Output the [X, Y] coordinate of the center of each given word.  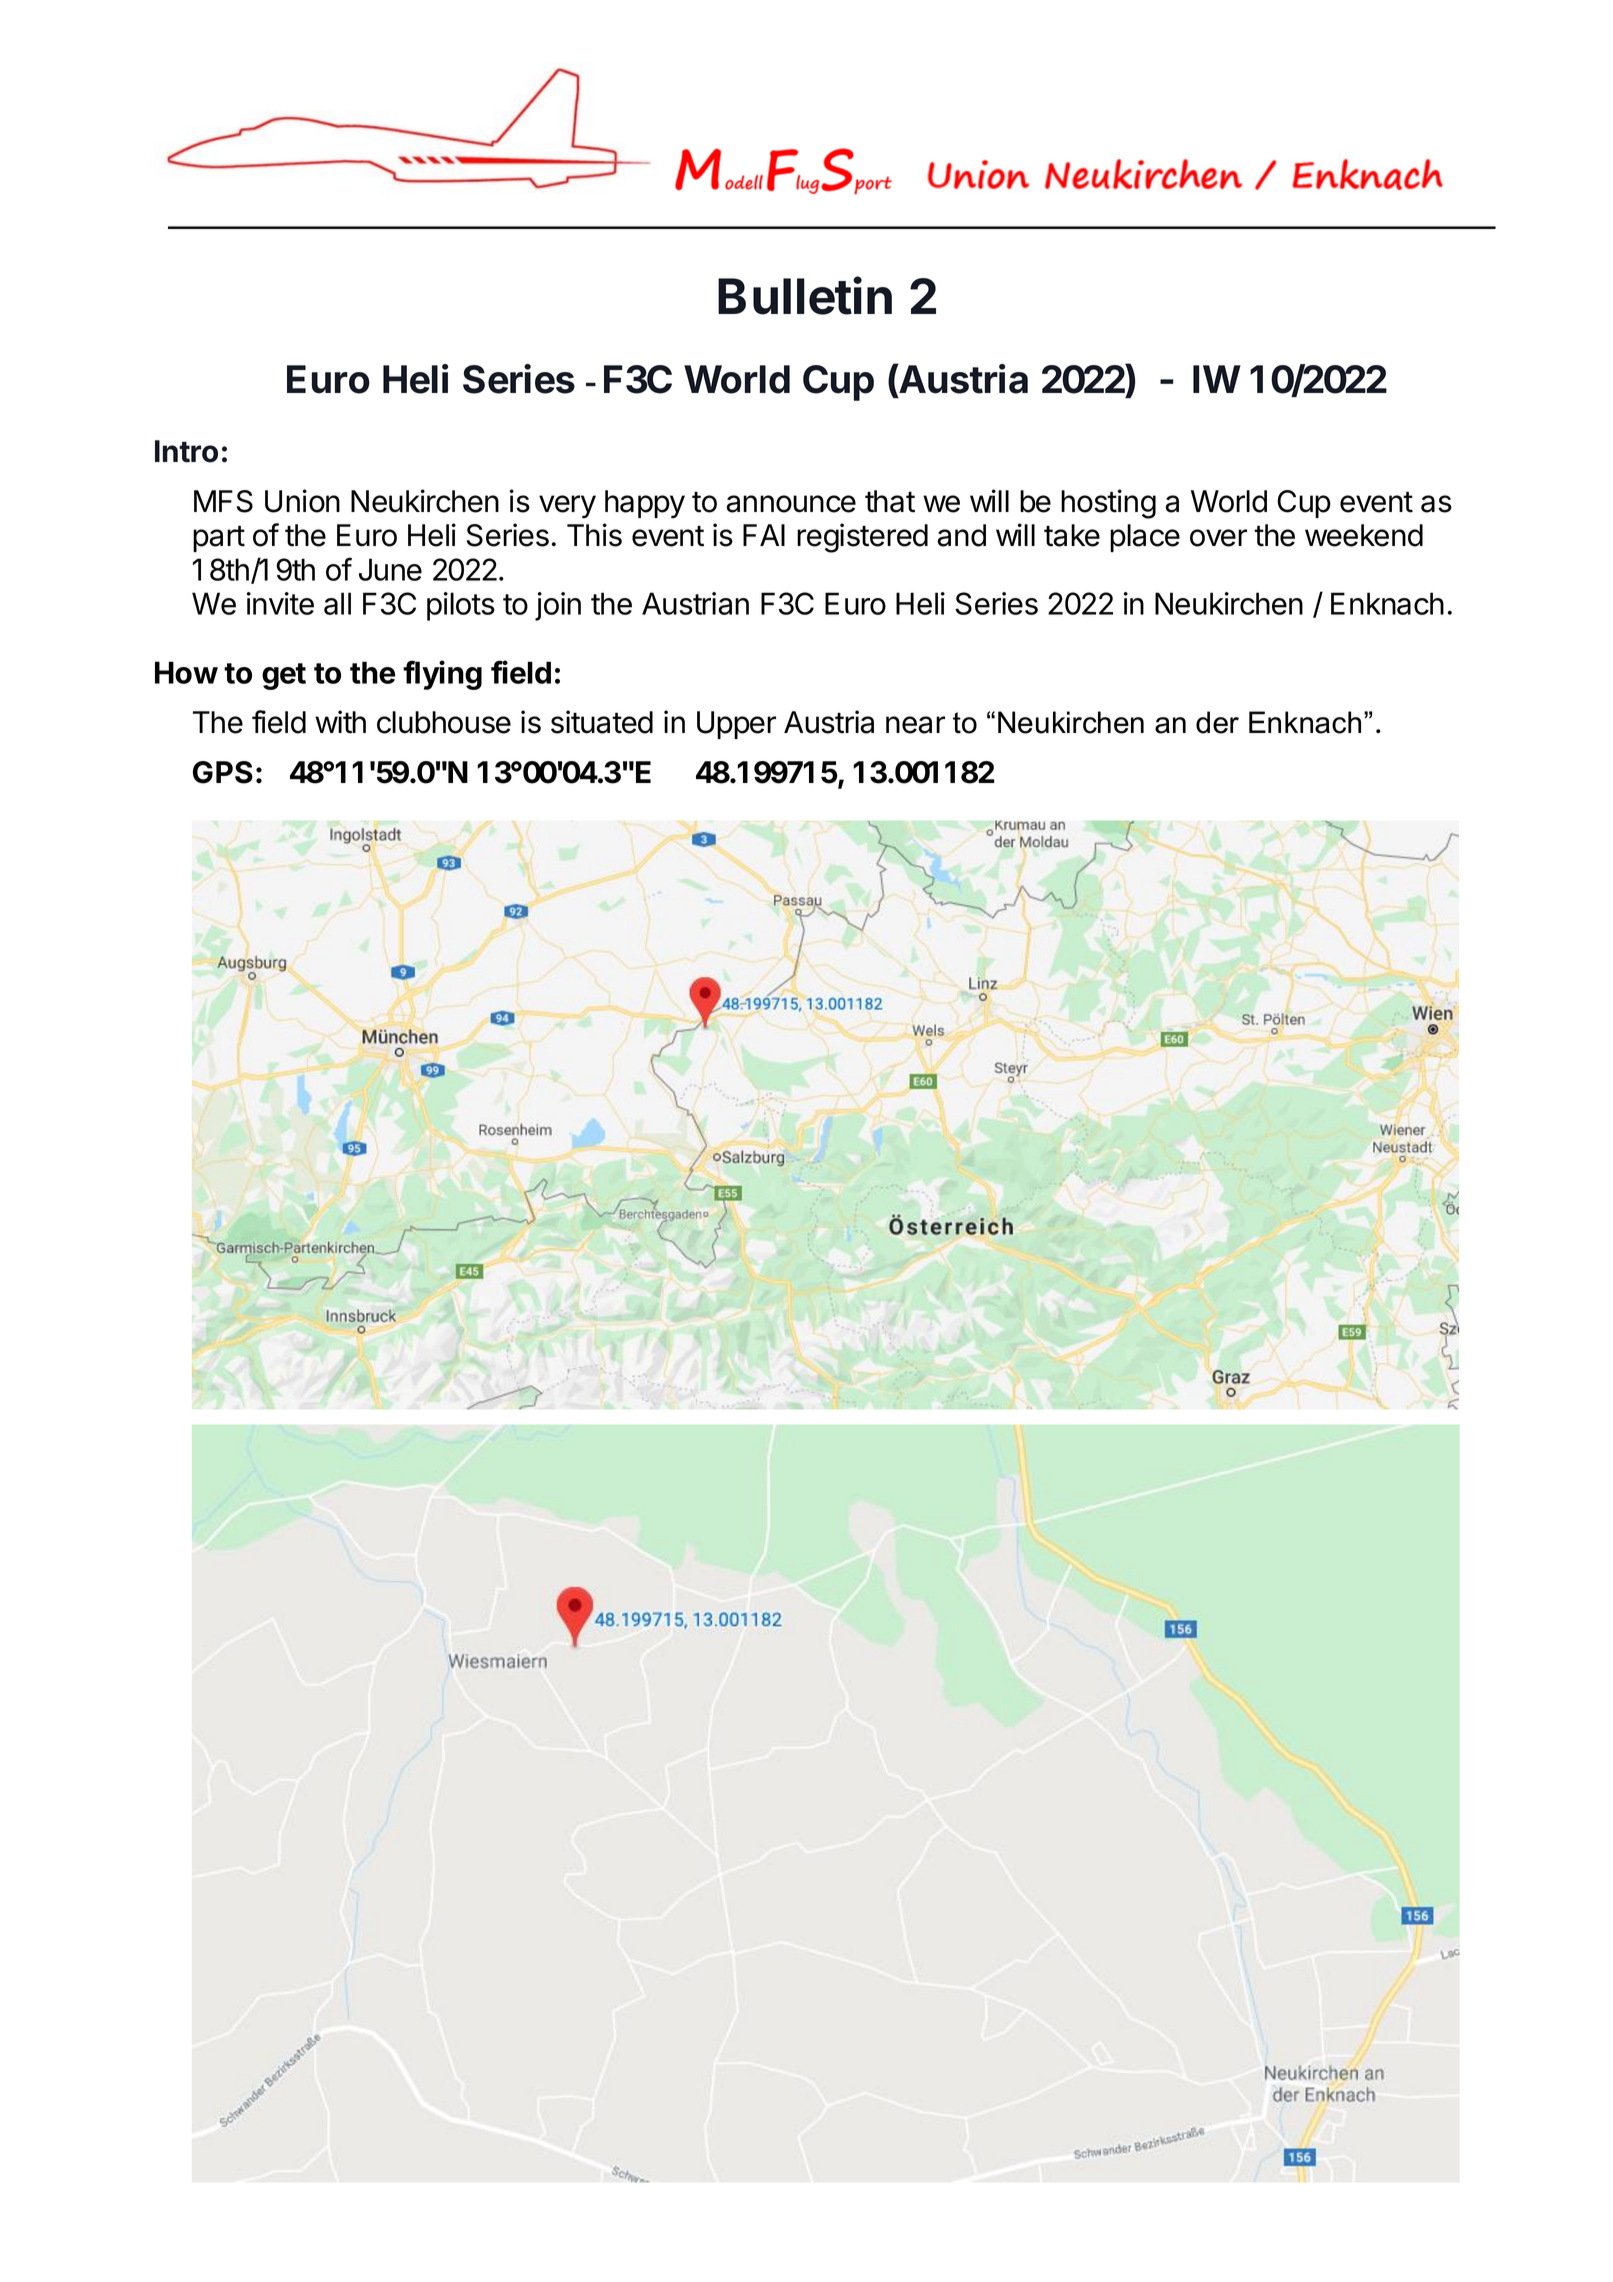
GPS [223, 772]
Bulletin [805, 296]
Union [302, 501]
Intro [186, 451]
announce [791, 504]
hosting [1108, 504]
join [558, 606]
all [337, 603]
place [1145, 538]
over [1218, 538]
